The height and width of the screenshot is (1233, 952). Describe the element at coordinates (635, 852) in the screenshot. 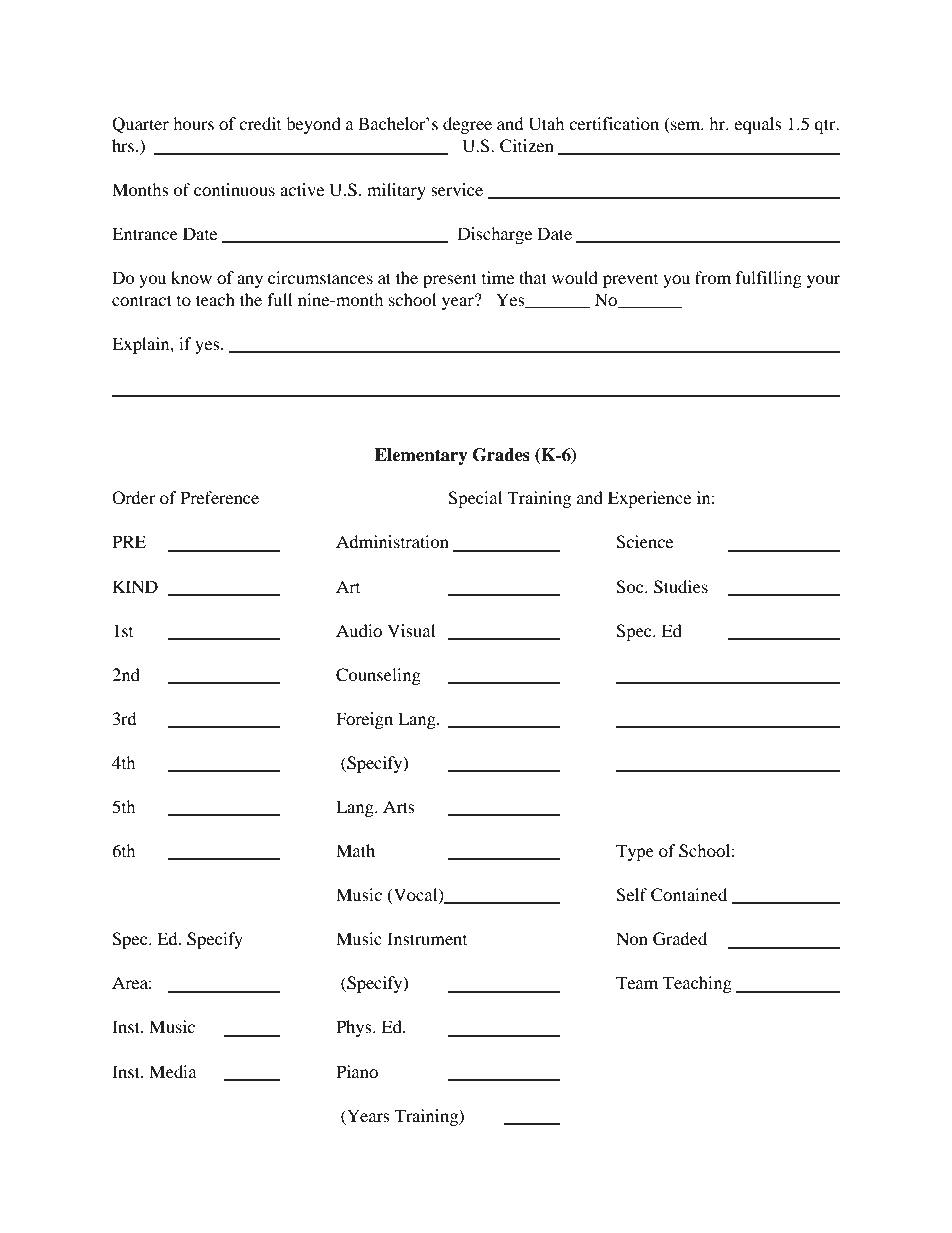

I see `Type` at that location.
